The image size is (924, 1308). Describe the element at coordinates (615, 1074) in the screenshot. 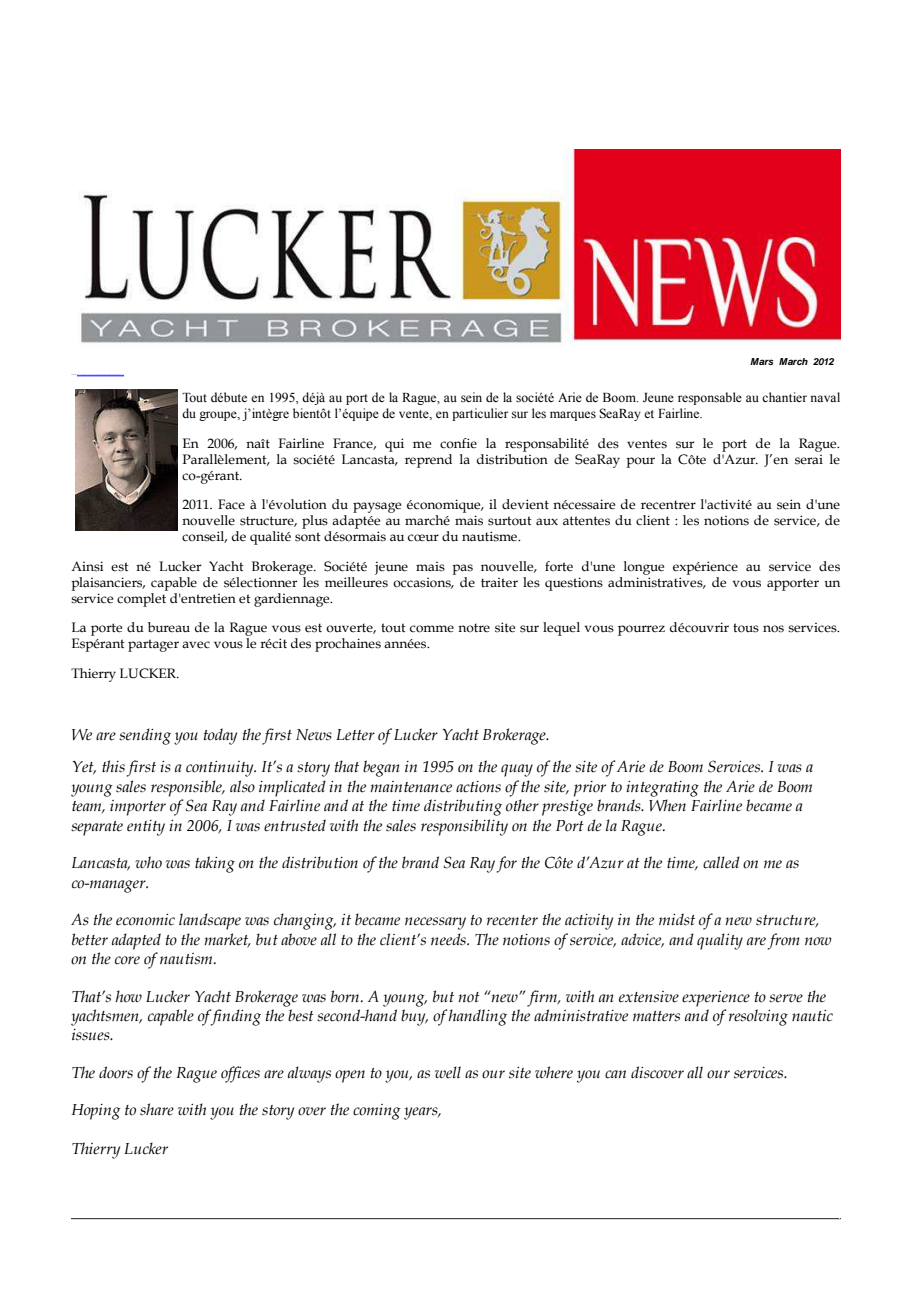

I see `can` at that location.
